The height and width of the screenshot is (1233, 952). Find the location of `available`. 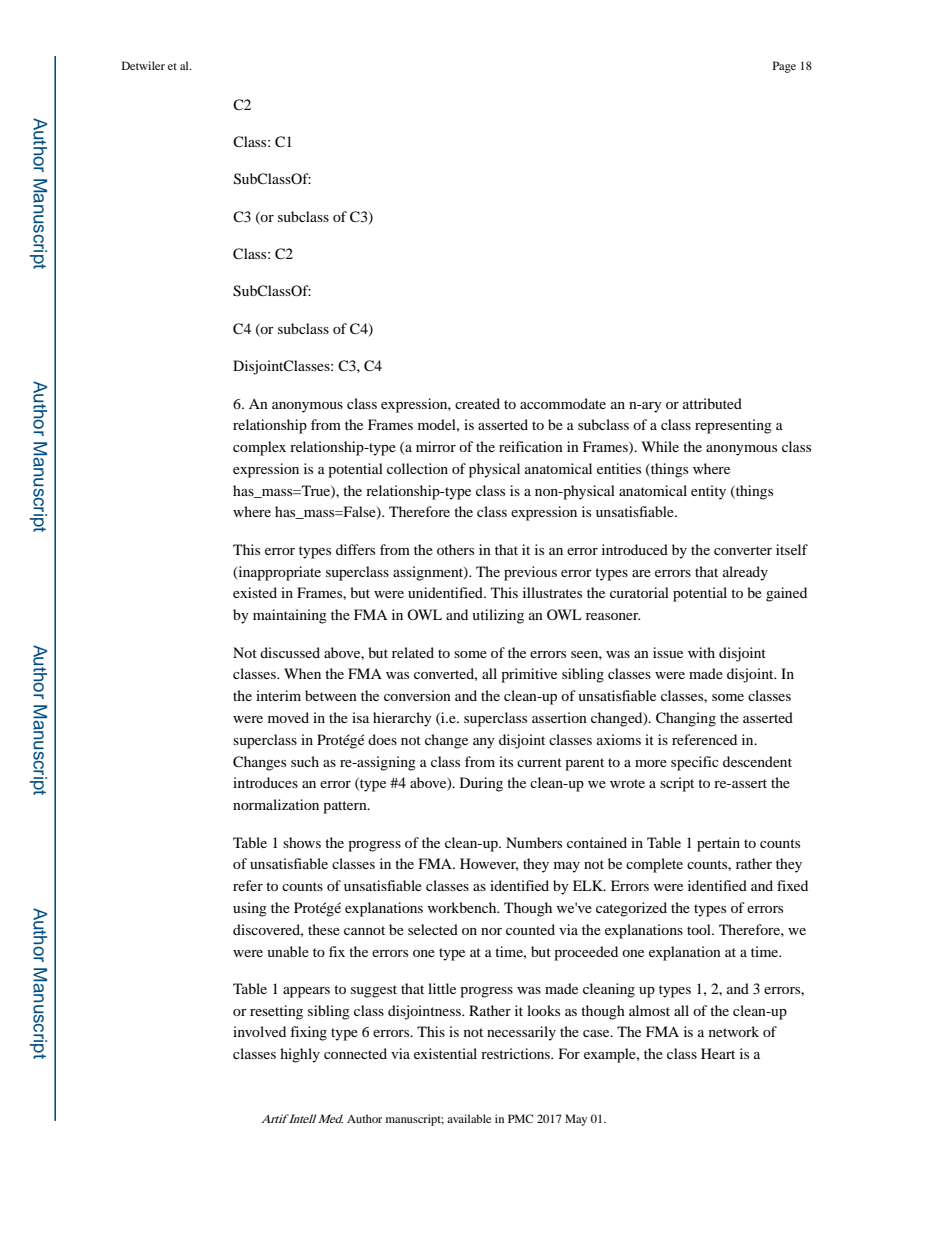

available is located at coordinates (469, 1118).
